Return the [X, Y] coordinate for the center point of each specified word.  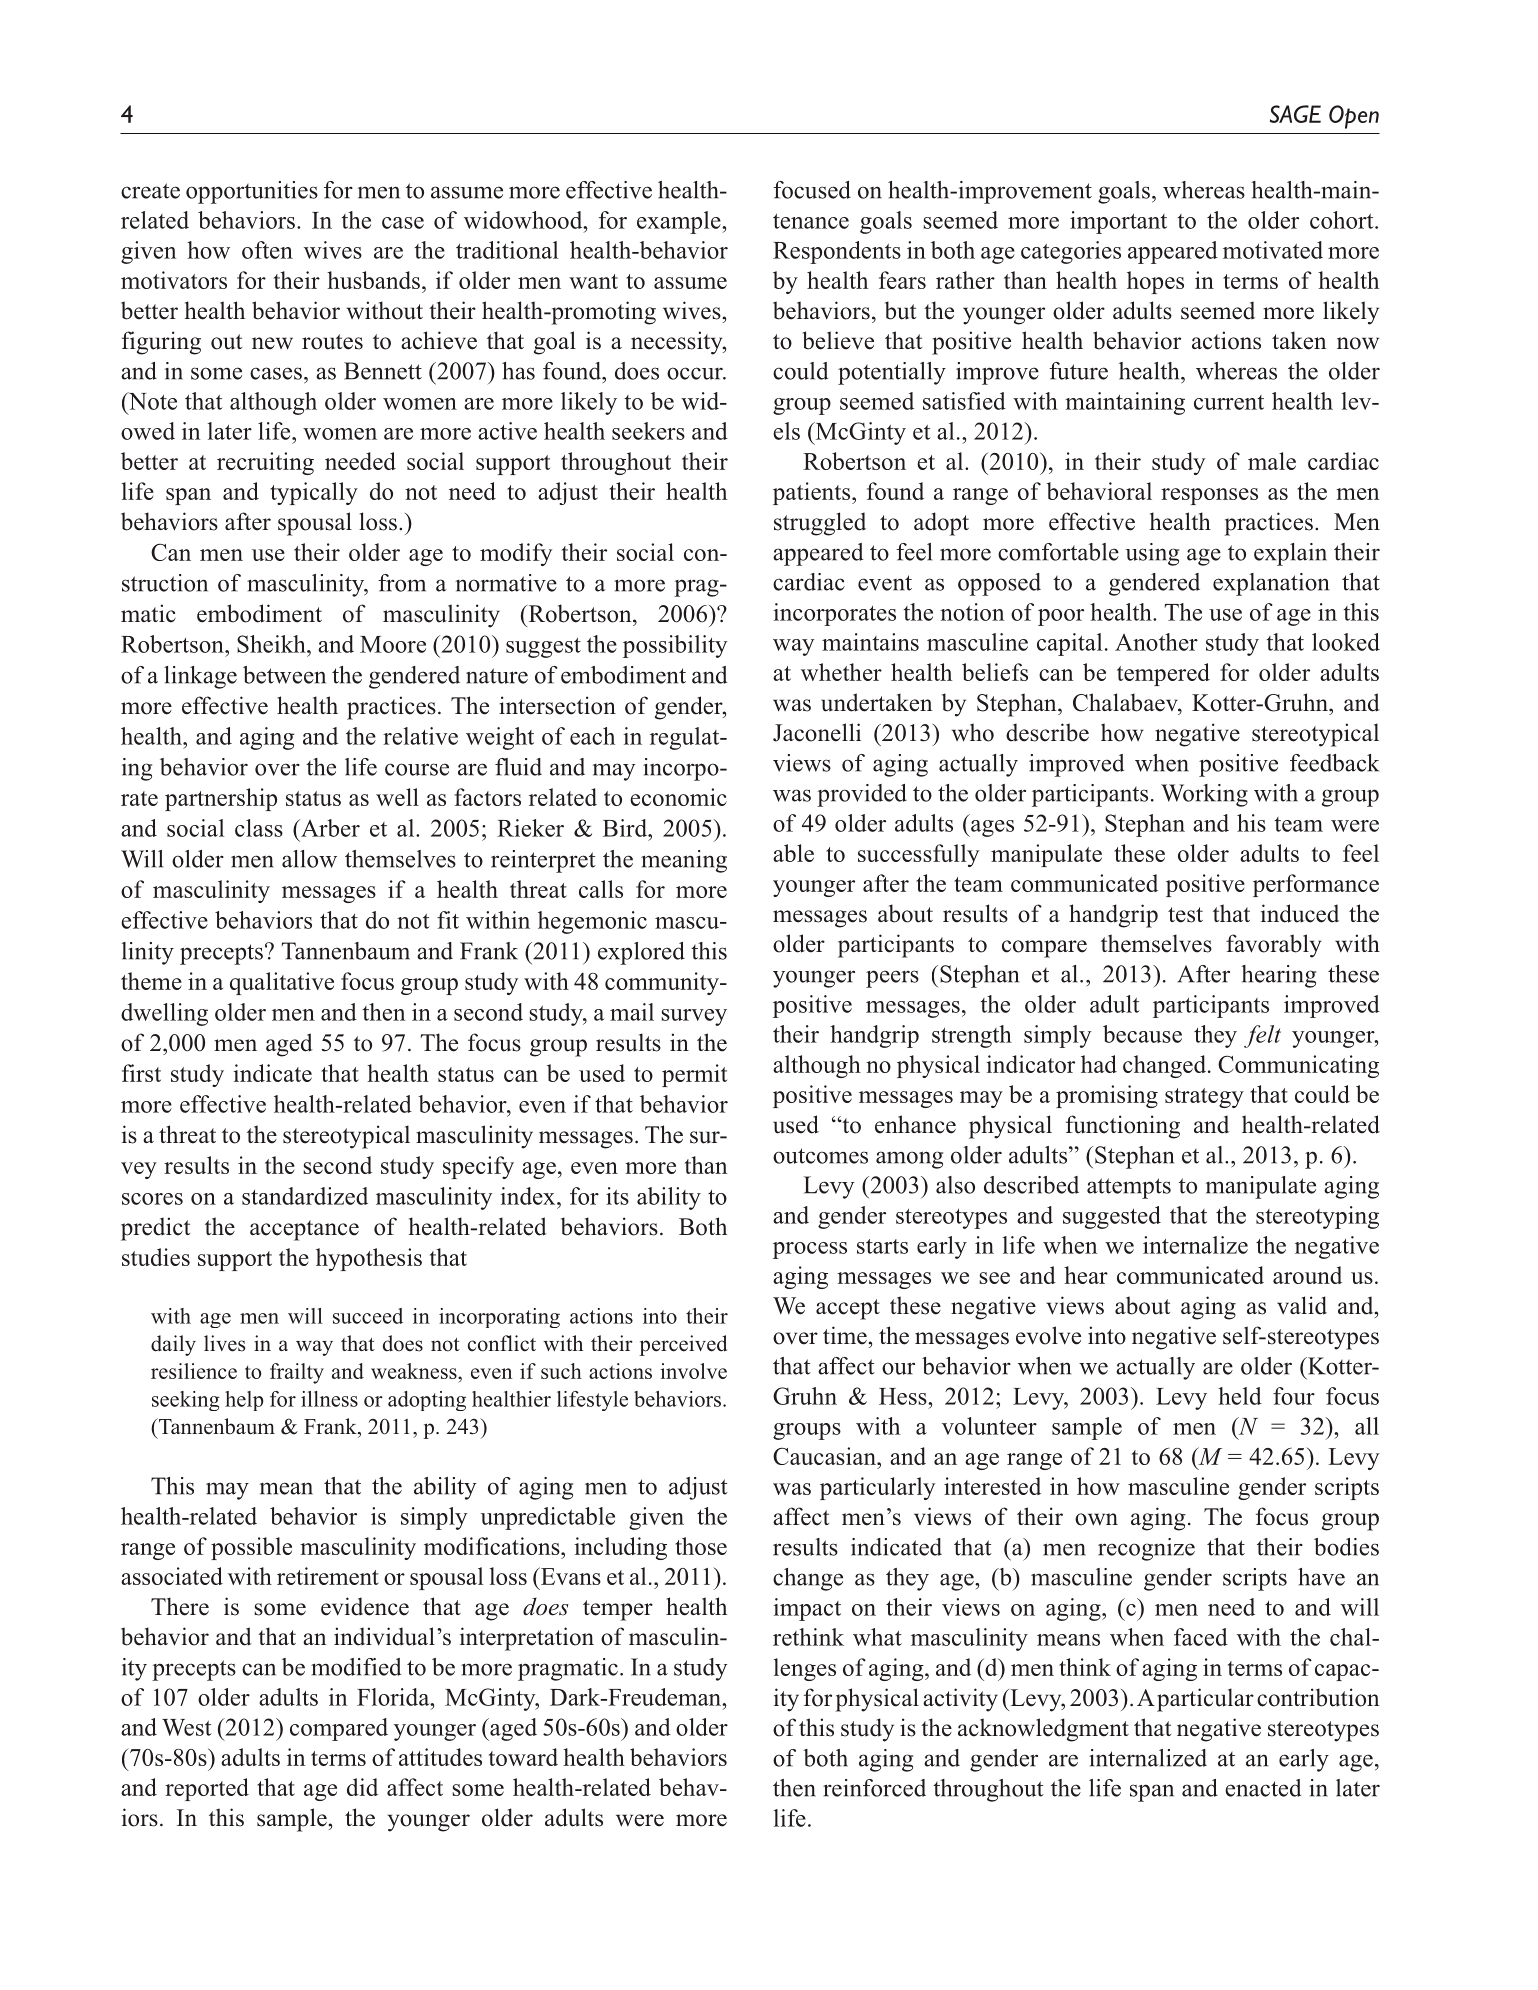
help [244, 1401]
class [259, 828]
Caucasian [825, 1456]
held [1240, 1396]
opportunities [252, 192]
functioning [1123, 1127]
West [187, 1727]
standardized [305, 1196]
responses [1209, 496]
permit [694, 1075]
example [680, 222]
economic [678, 797]
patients [813, 493]
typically [314, 493]
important [1118, 222]
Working [1204, 795]
